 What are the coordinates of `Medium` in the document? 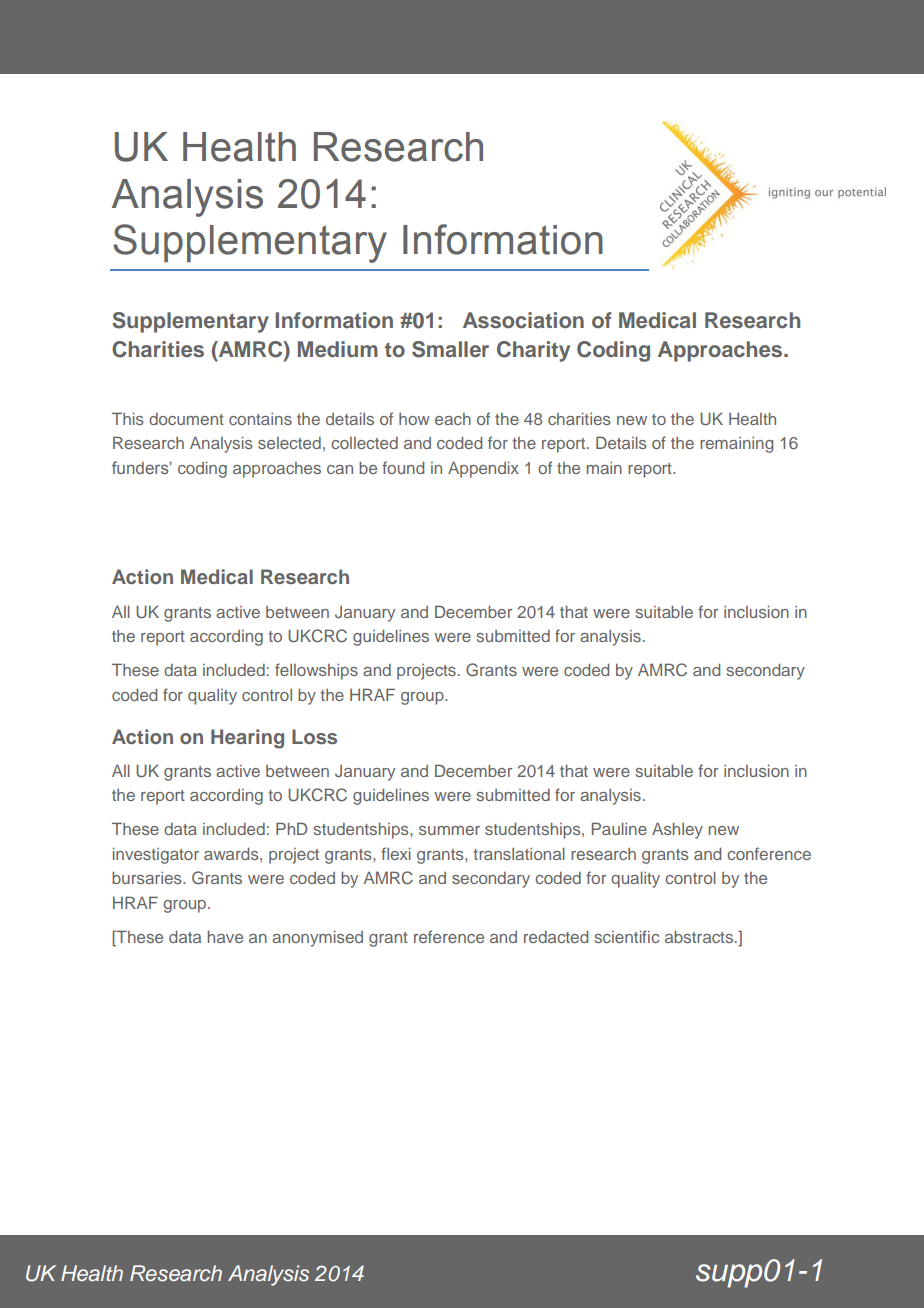 It's located at (338, 349).
